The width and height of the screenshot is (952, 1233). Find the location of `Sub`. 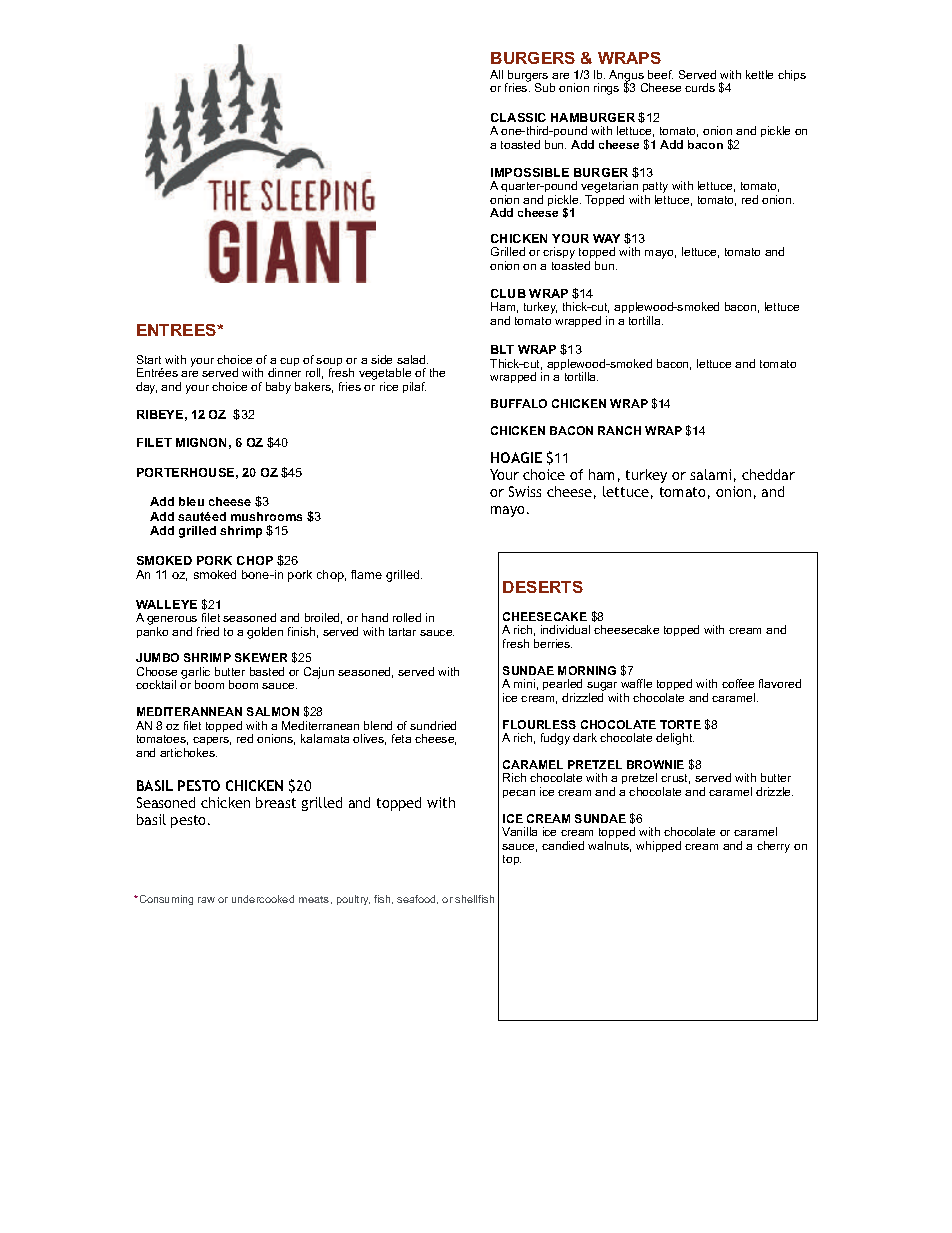

Sub is located at coordinates (545, 87).
